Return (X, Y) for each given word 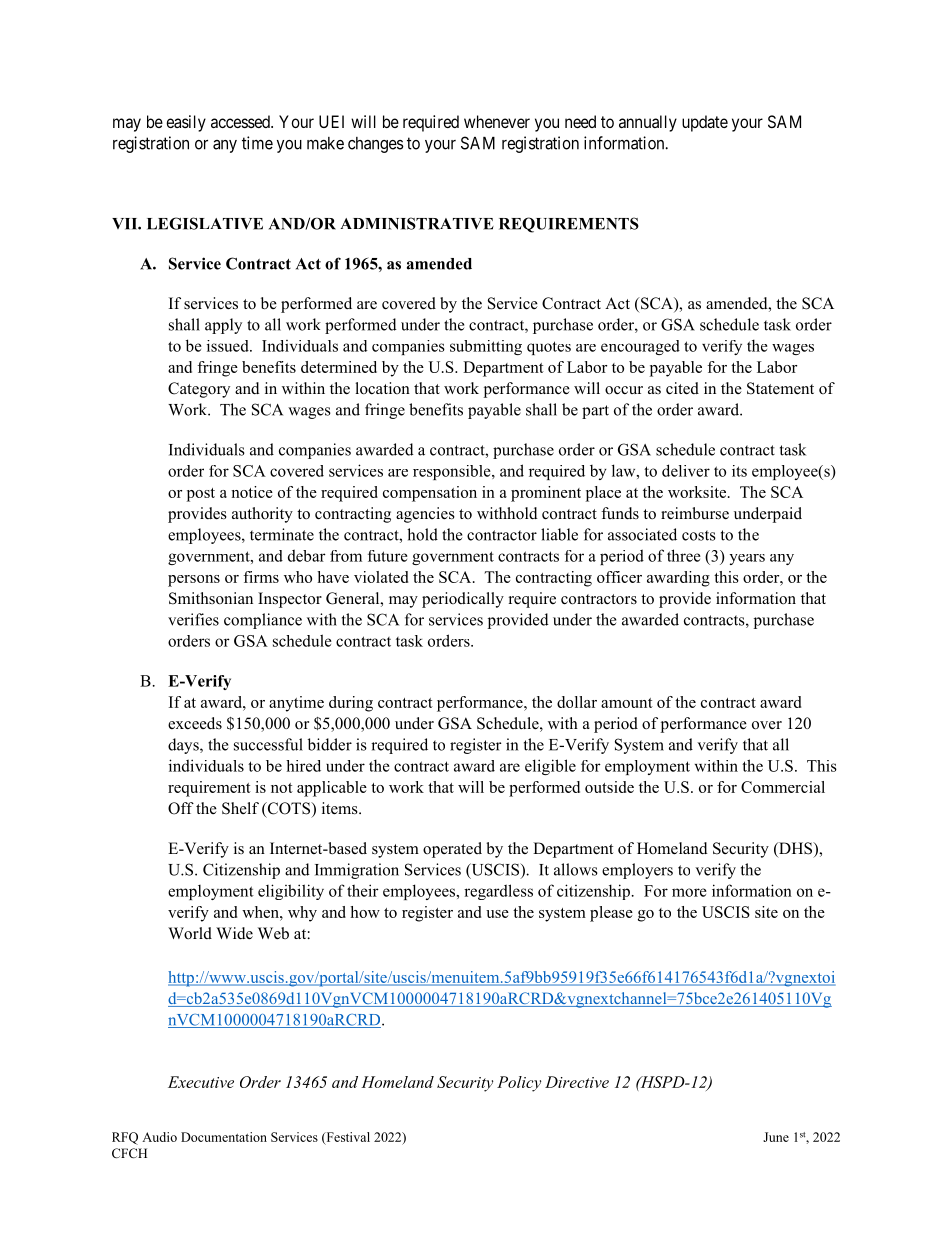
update (705, 123)
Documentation (224, 1137)
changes (376, 145)
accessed (241, 121)
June (776, 1137)
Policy (519, 1084)
